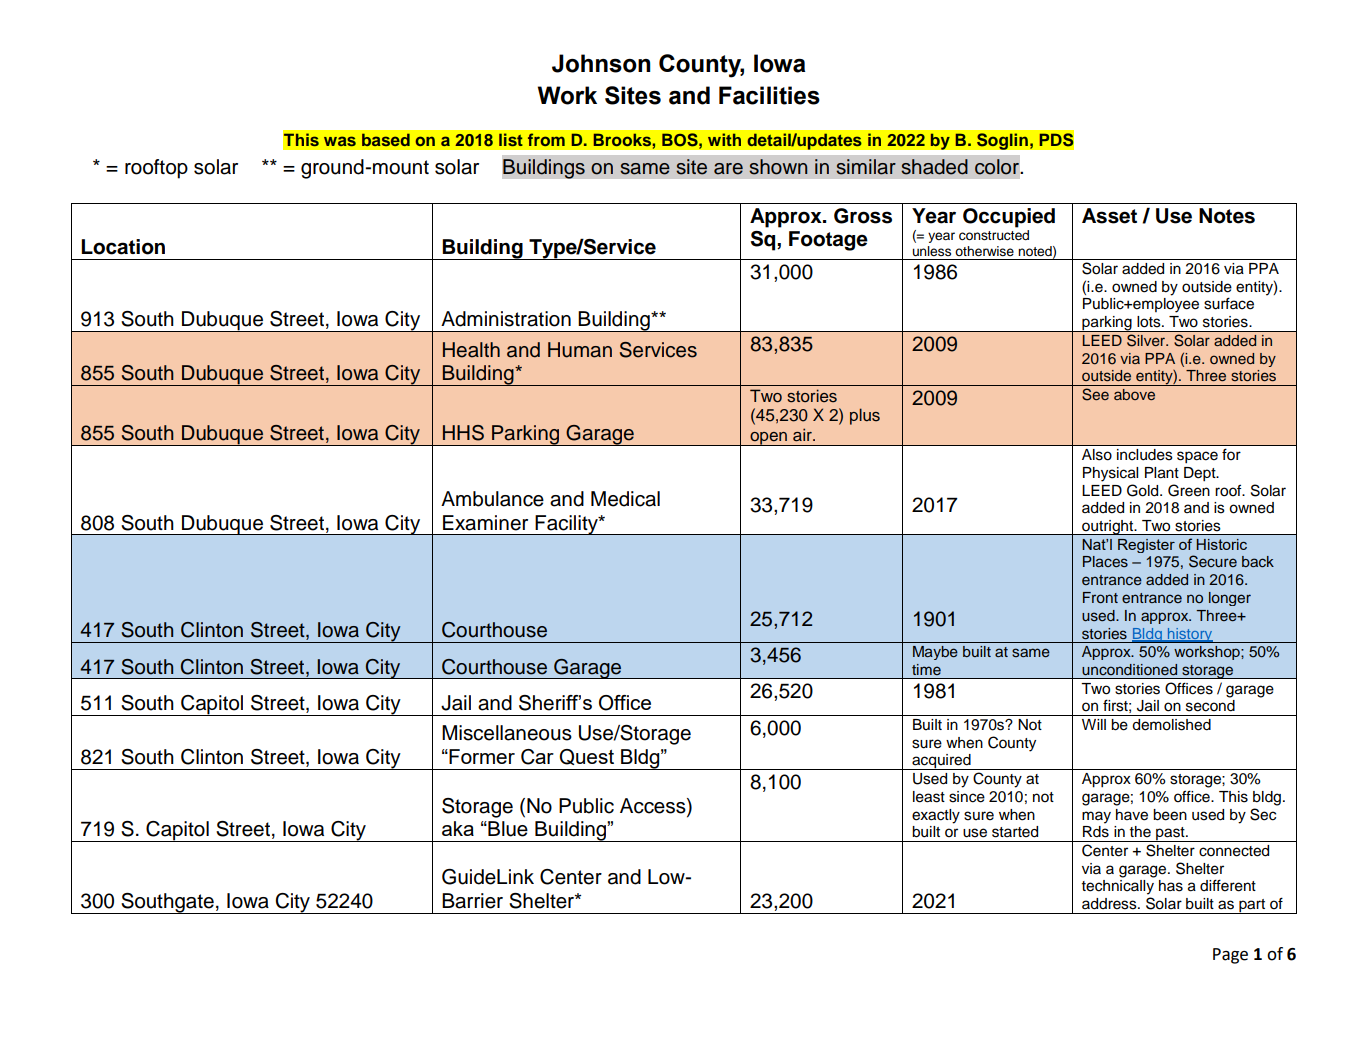 The width and height of the page is (1358, 1050). Describe the element at coordinates (485, 523) in the page. I see `Examiner` at that location.
